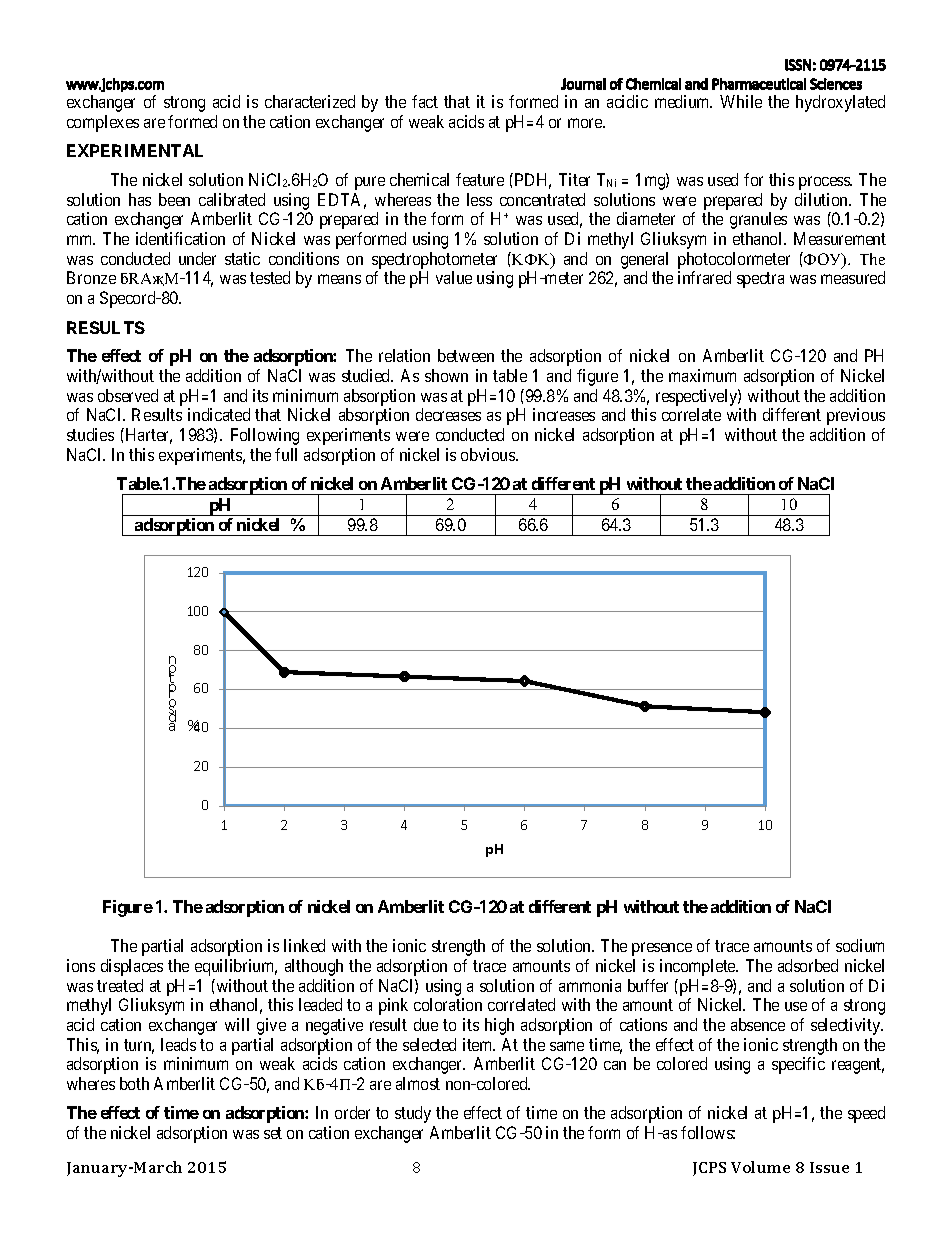 Image resolution: width=952 pixels, height=1233 pixels. I want to click on full, so click(286, 454).
